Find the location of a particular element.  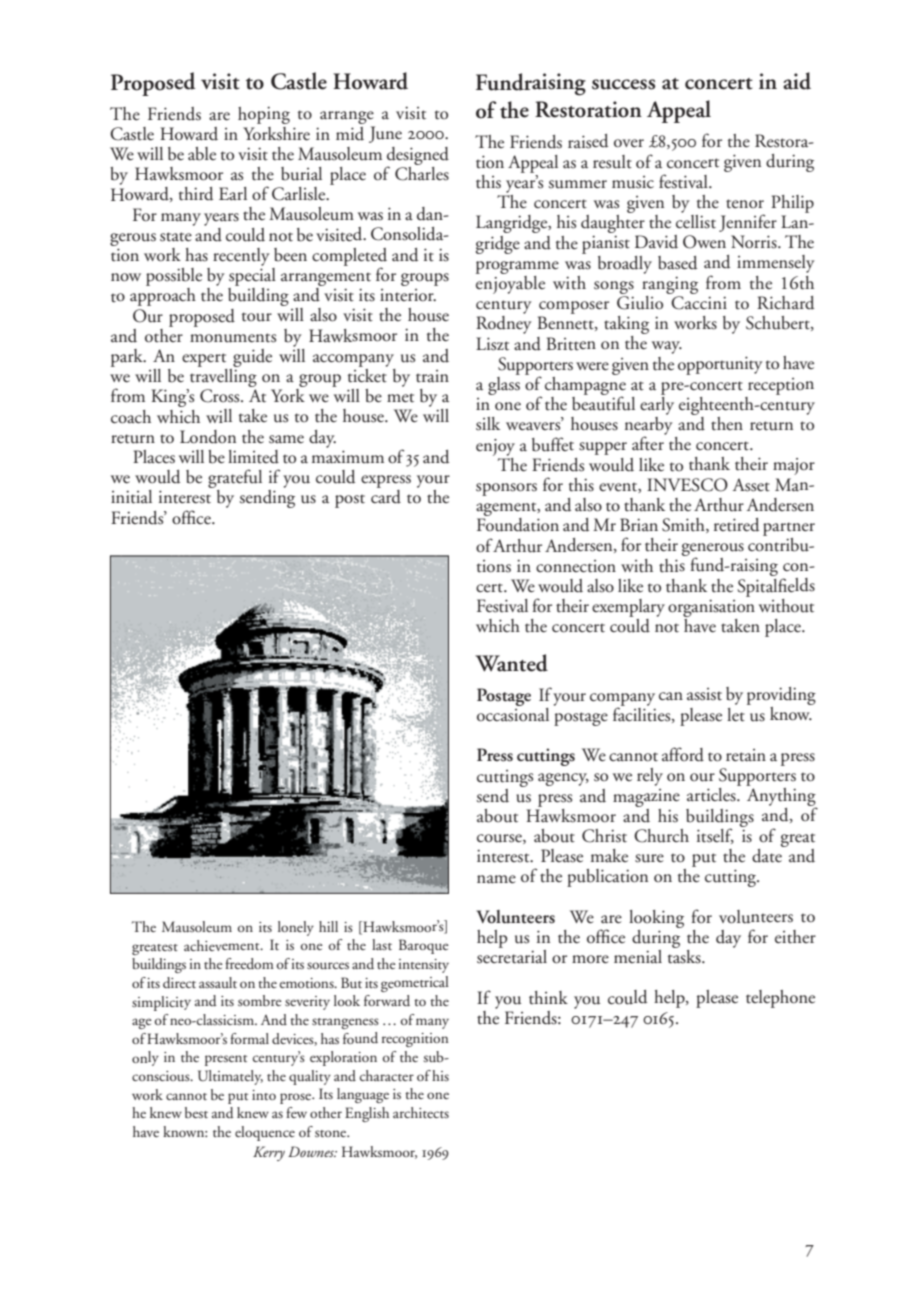

London is located at coordinates (208, 437).
